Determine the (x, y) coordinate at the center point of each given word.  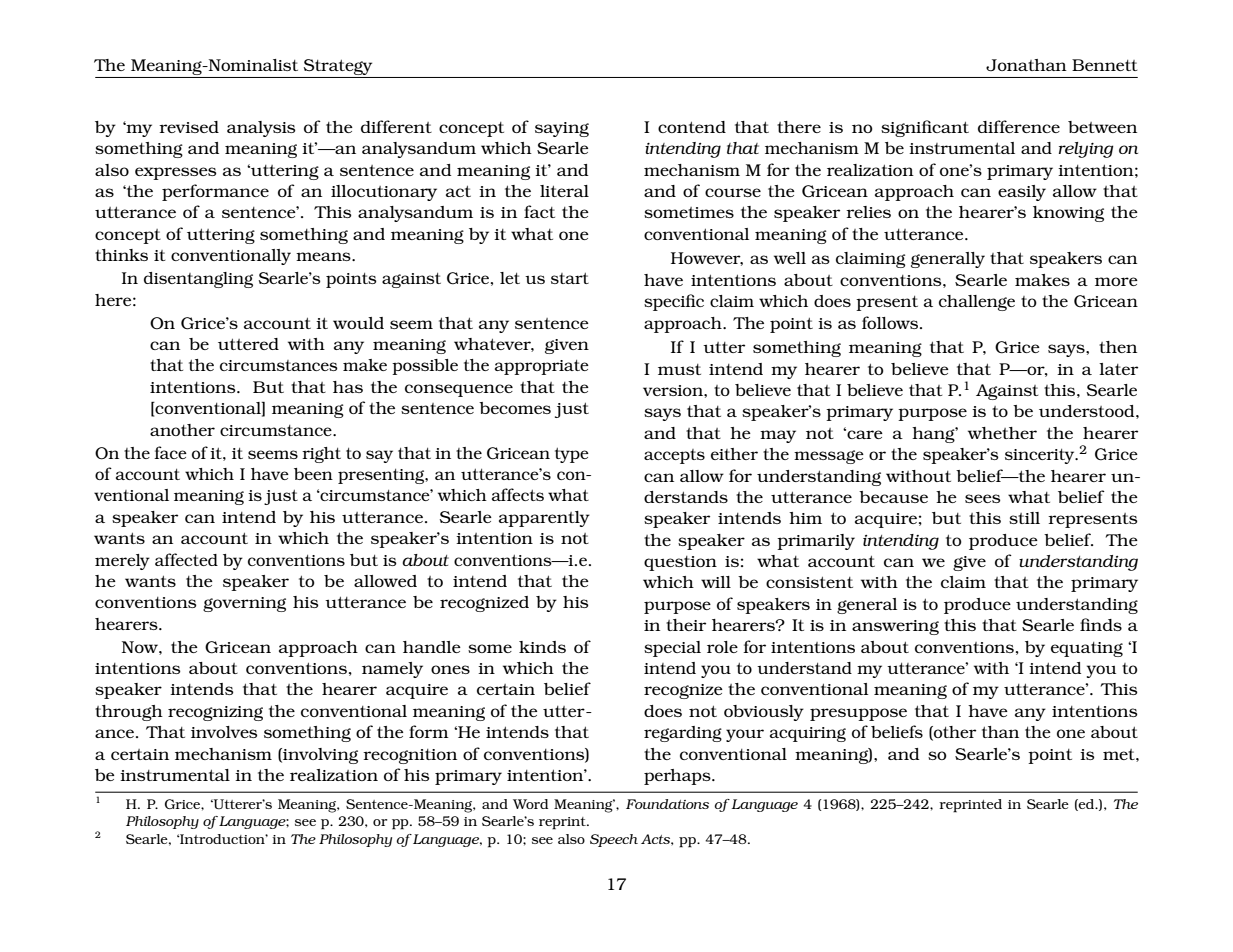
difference (1019, 126)
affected (186, 559)
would (358, 323)
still (1024, 518)
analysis (261, 129)
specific (674, 302)
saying (562, 129)
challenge (977, 303)
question (680, 563)
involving (319, 756)
